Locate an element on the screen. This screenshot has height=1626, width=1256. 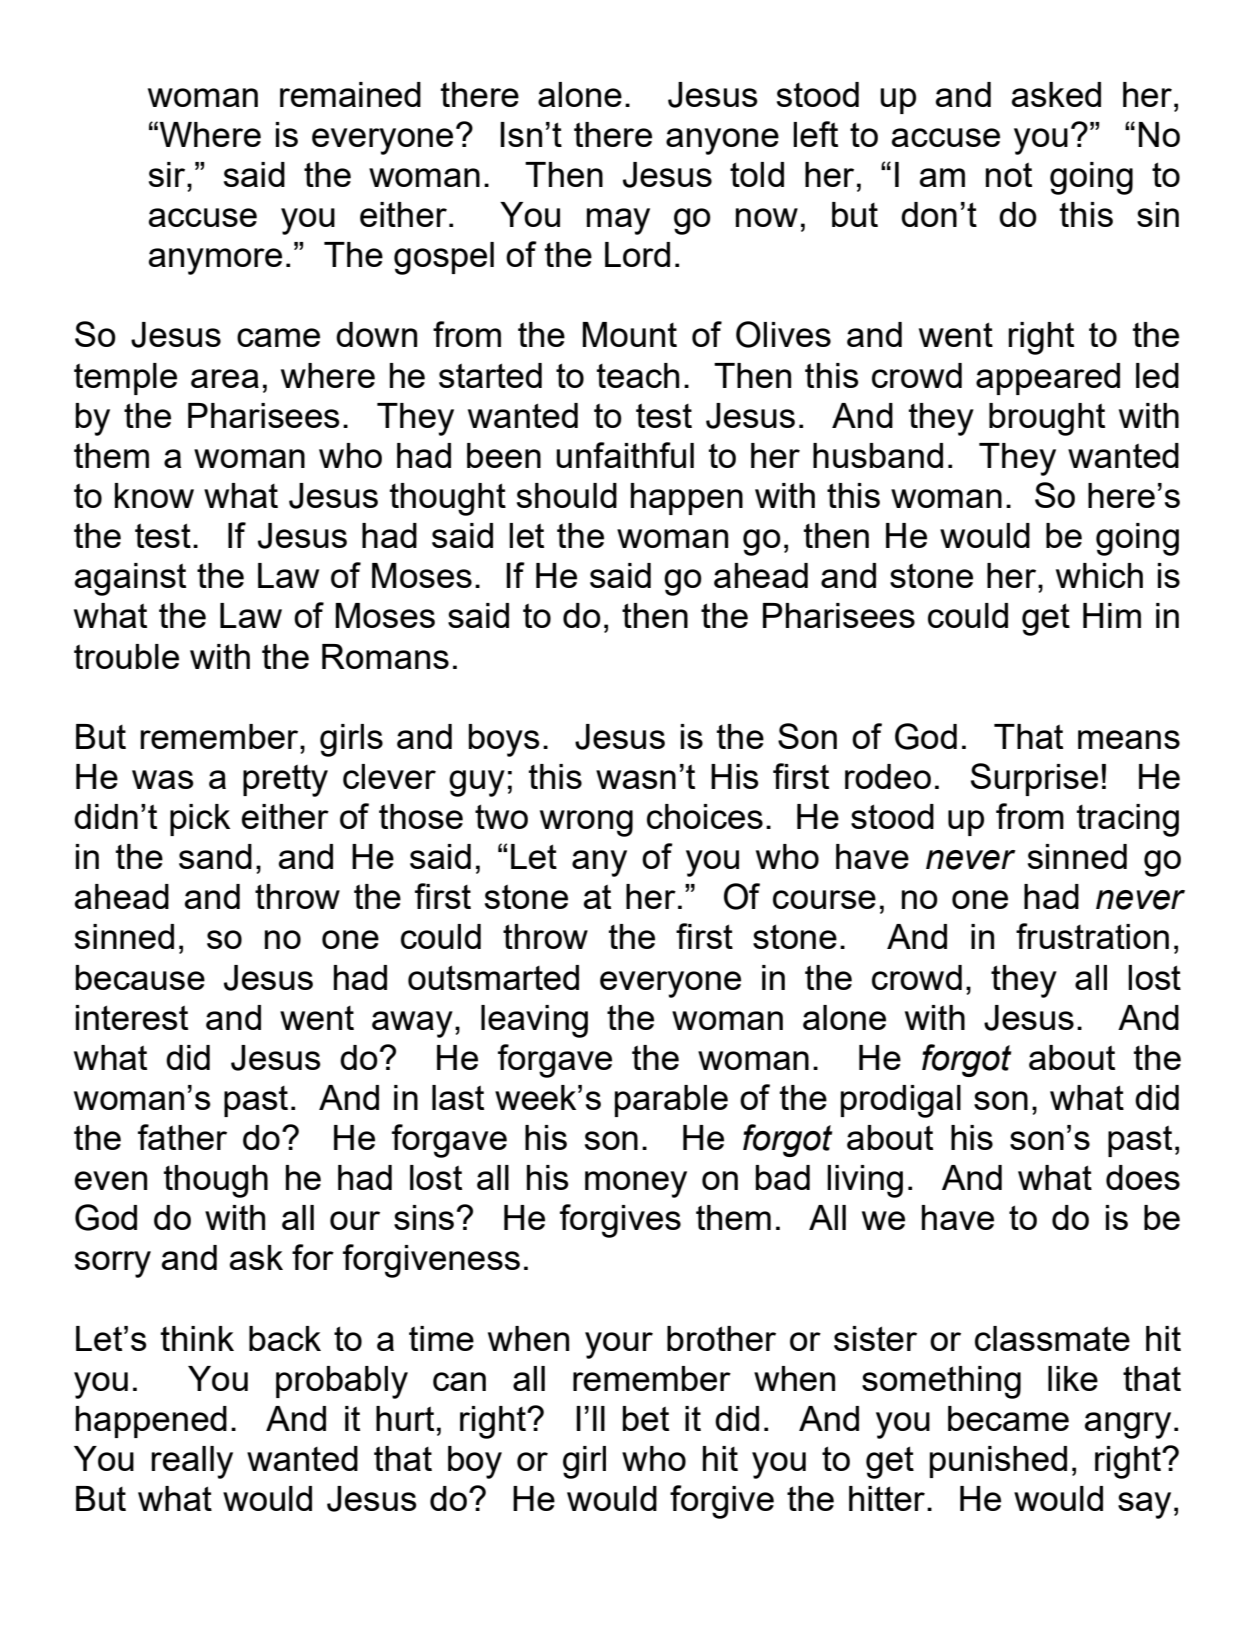
anyone is located at coordinates (722, 141).
